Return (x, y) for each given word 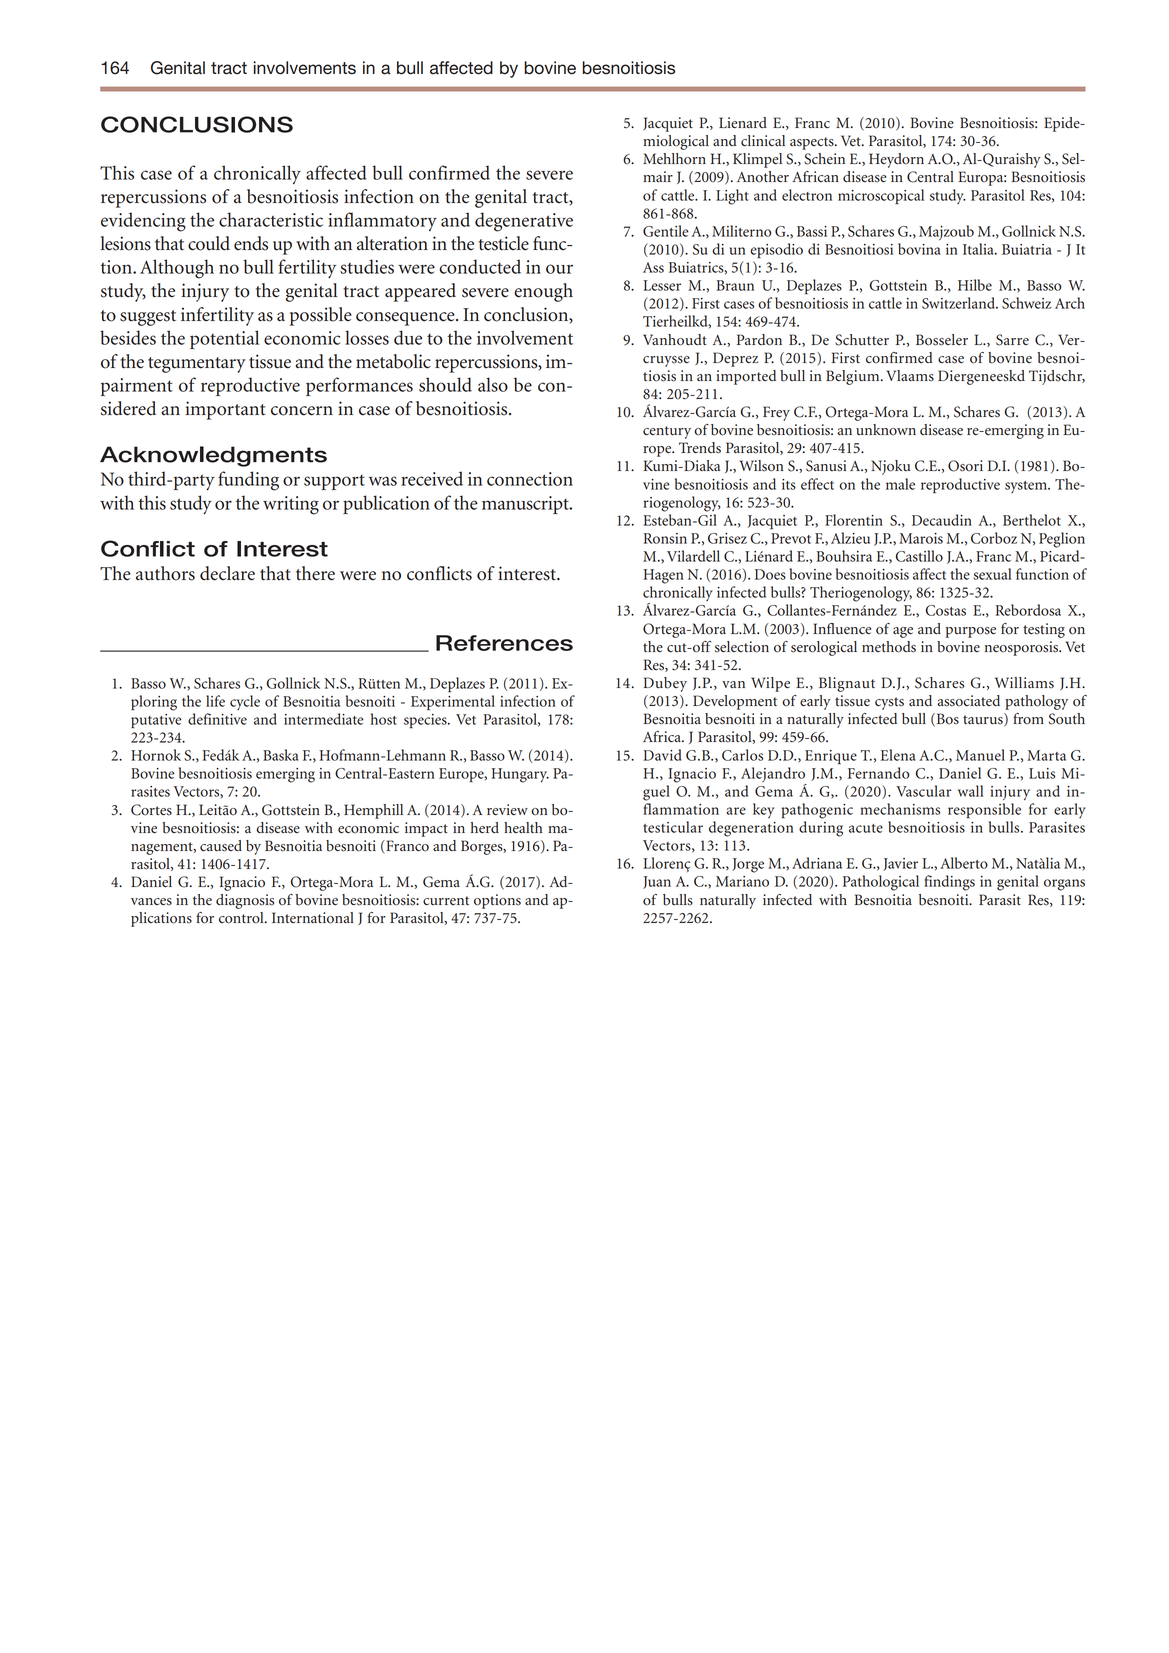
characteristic (271, 219)
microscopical (881, 196)
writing (291, 505)
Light (732, 197)
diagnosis (245, 901)
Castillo (919, 556)
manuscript (526, 505)
